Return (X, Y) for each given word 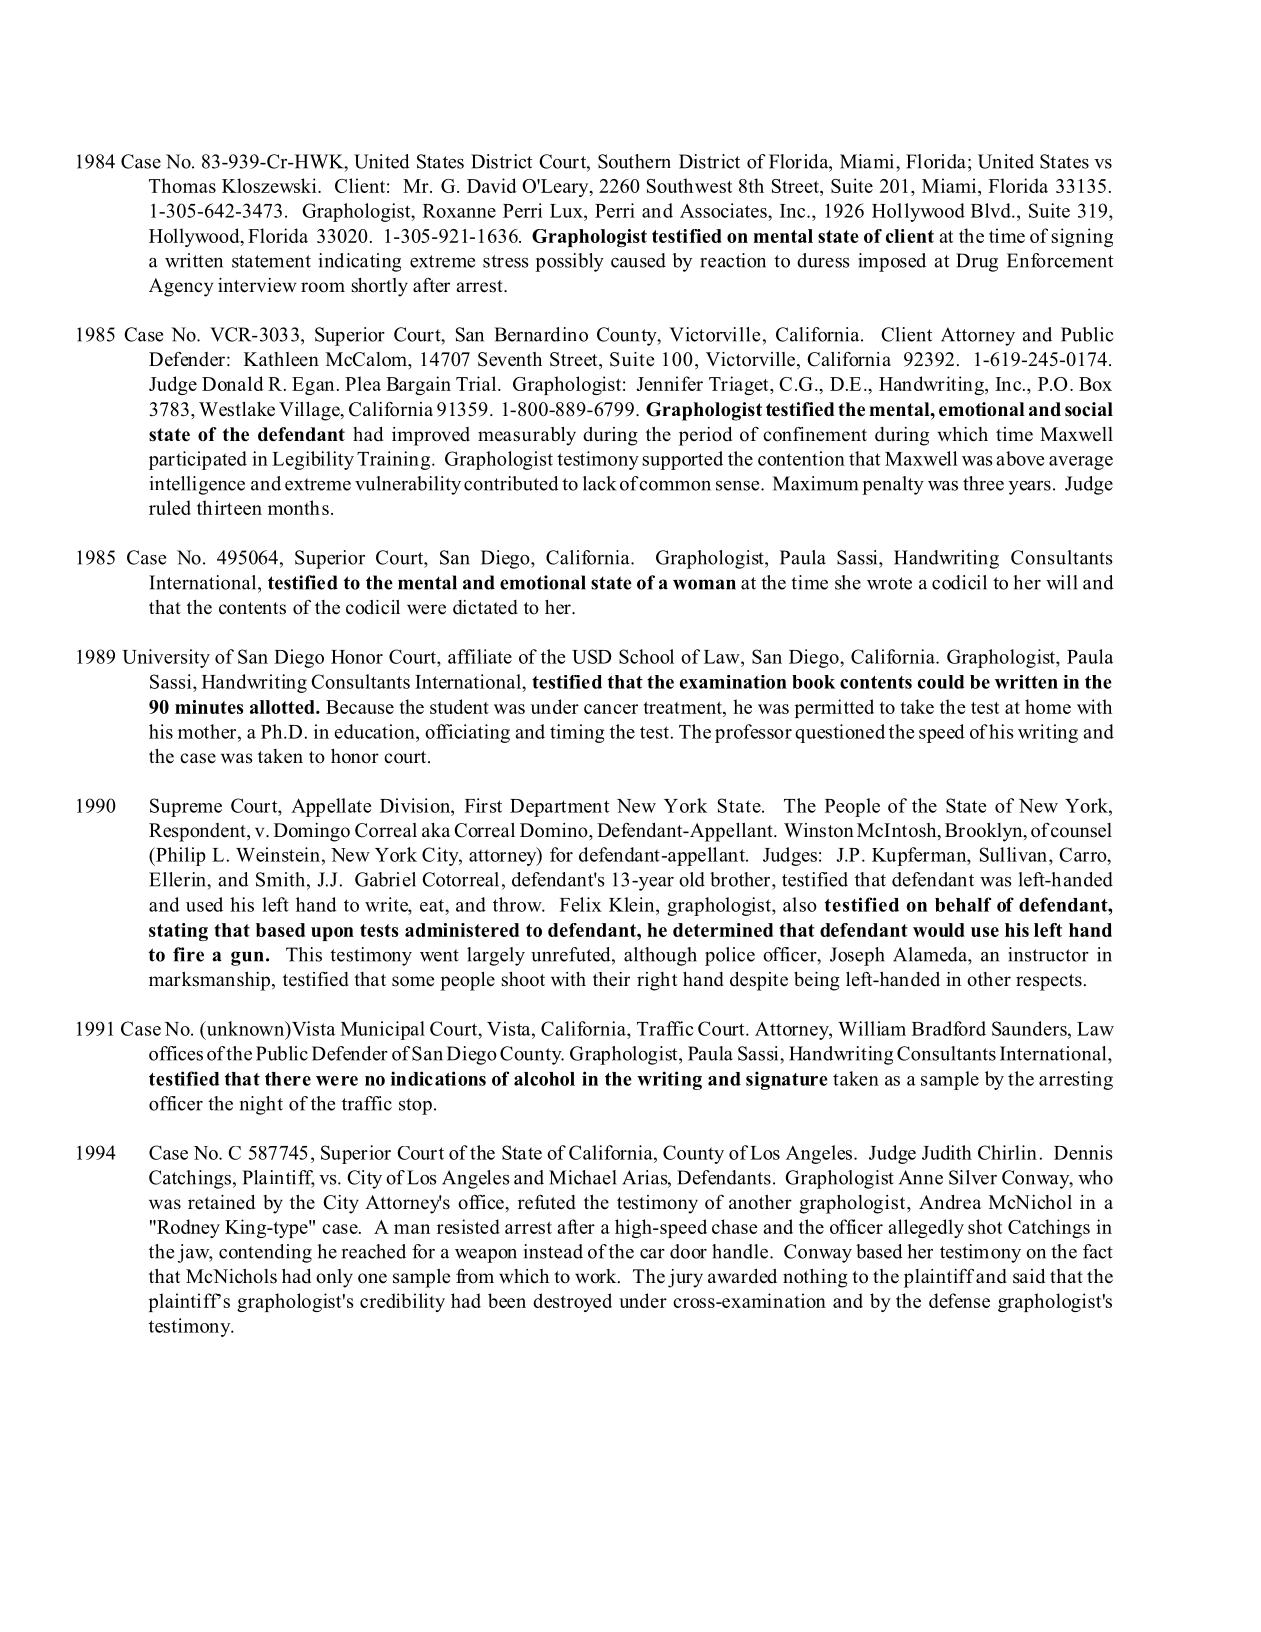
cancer (611, 709)
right (657, 981)
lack (599, 483)
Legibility (313, 460)
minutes (209, 707)
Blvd (992, 210)
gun (247, 958)
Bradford (949, 1028)
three (983, 483)
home (1048, 706)
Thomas (182, 185)
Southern (634, 161)
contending (265, 1253)
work (597, 1276)
